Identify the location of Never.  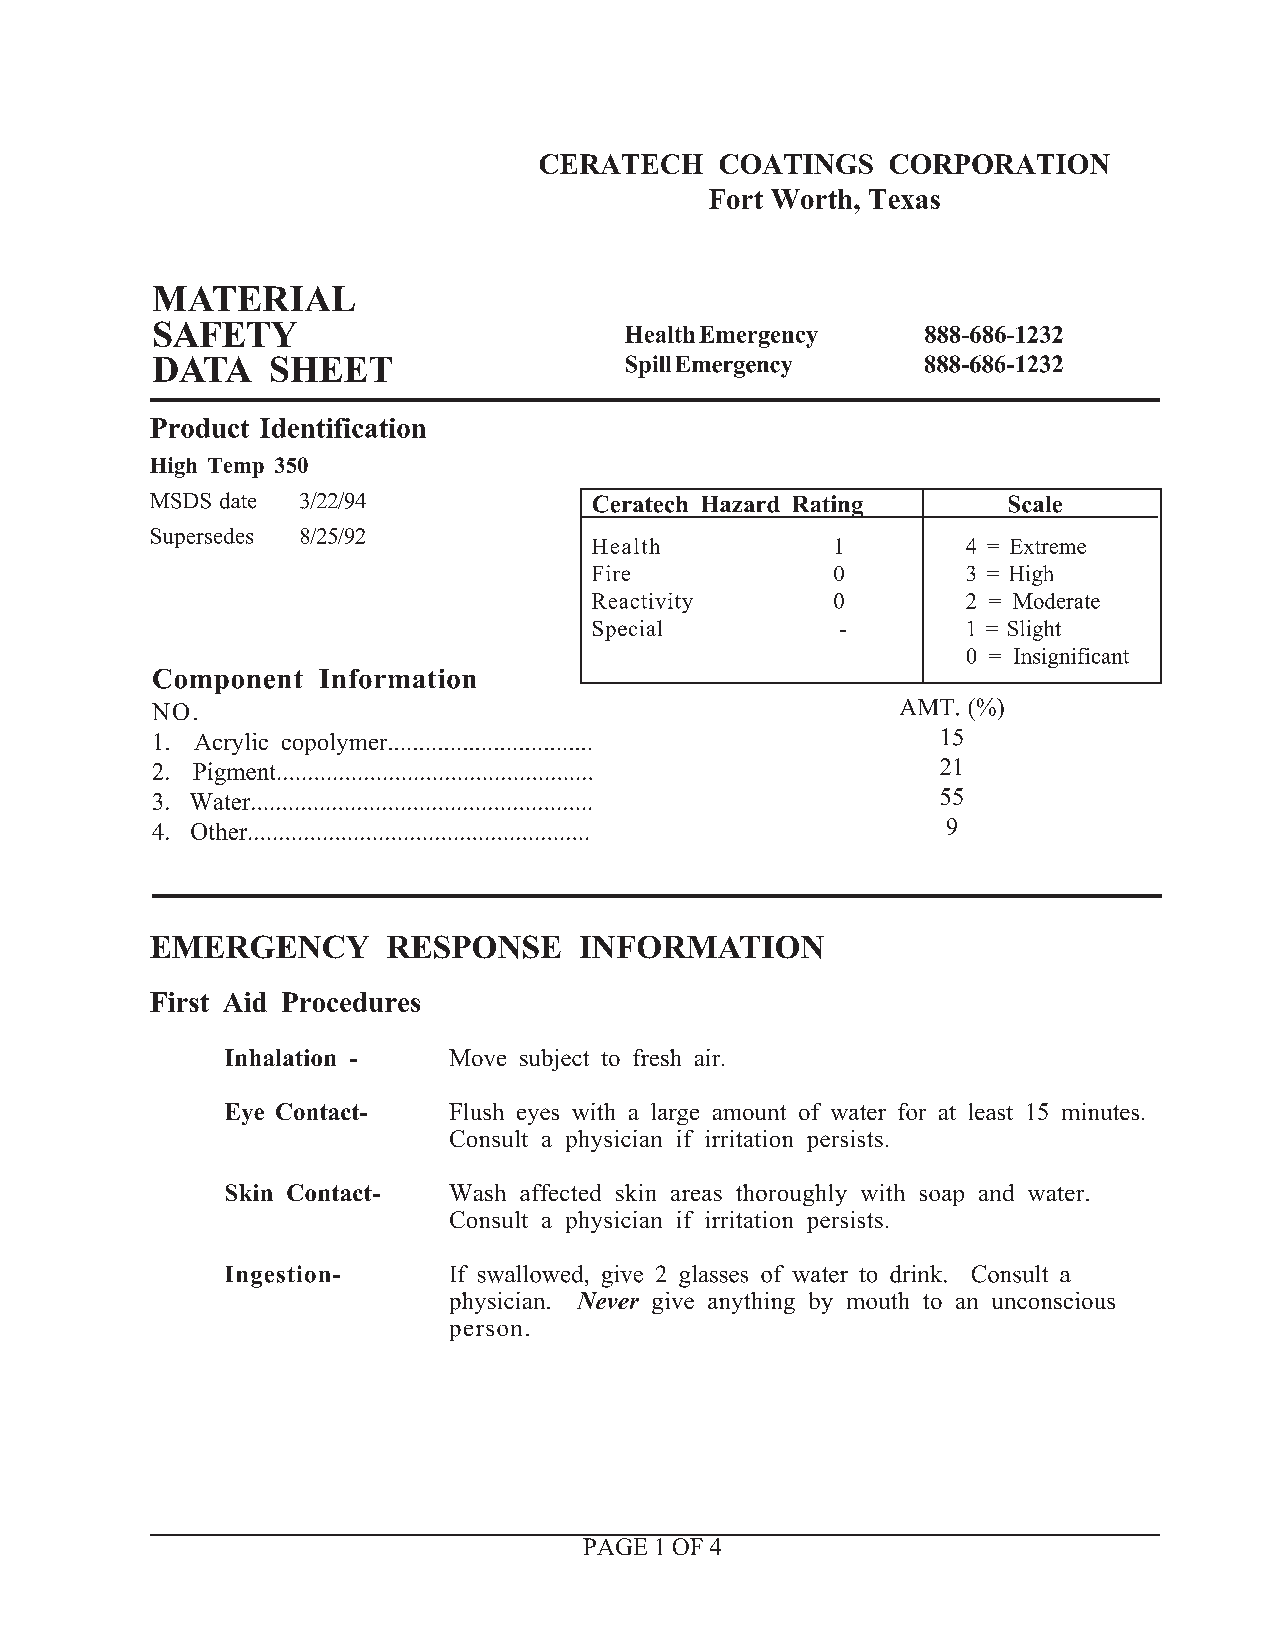
(608, 1300).
